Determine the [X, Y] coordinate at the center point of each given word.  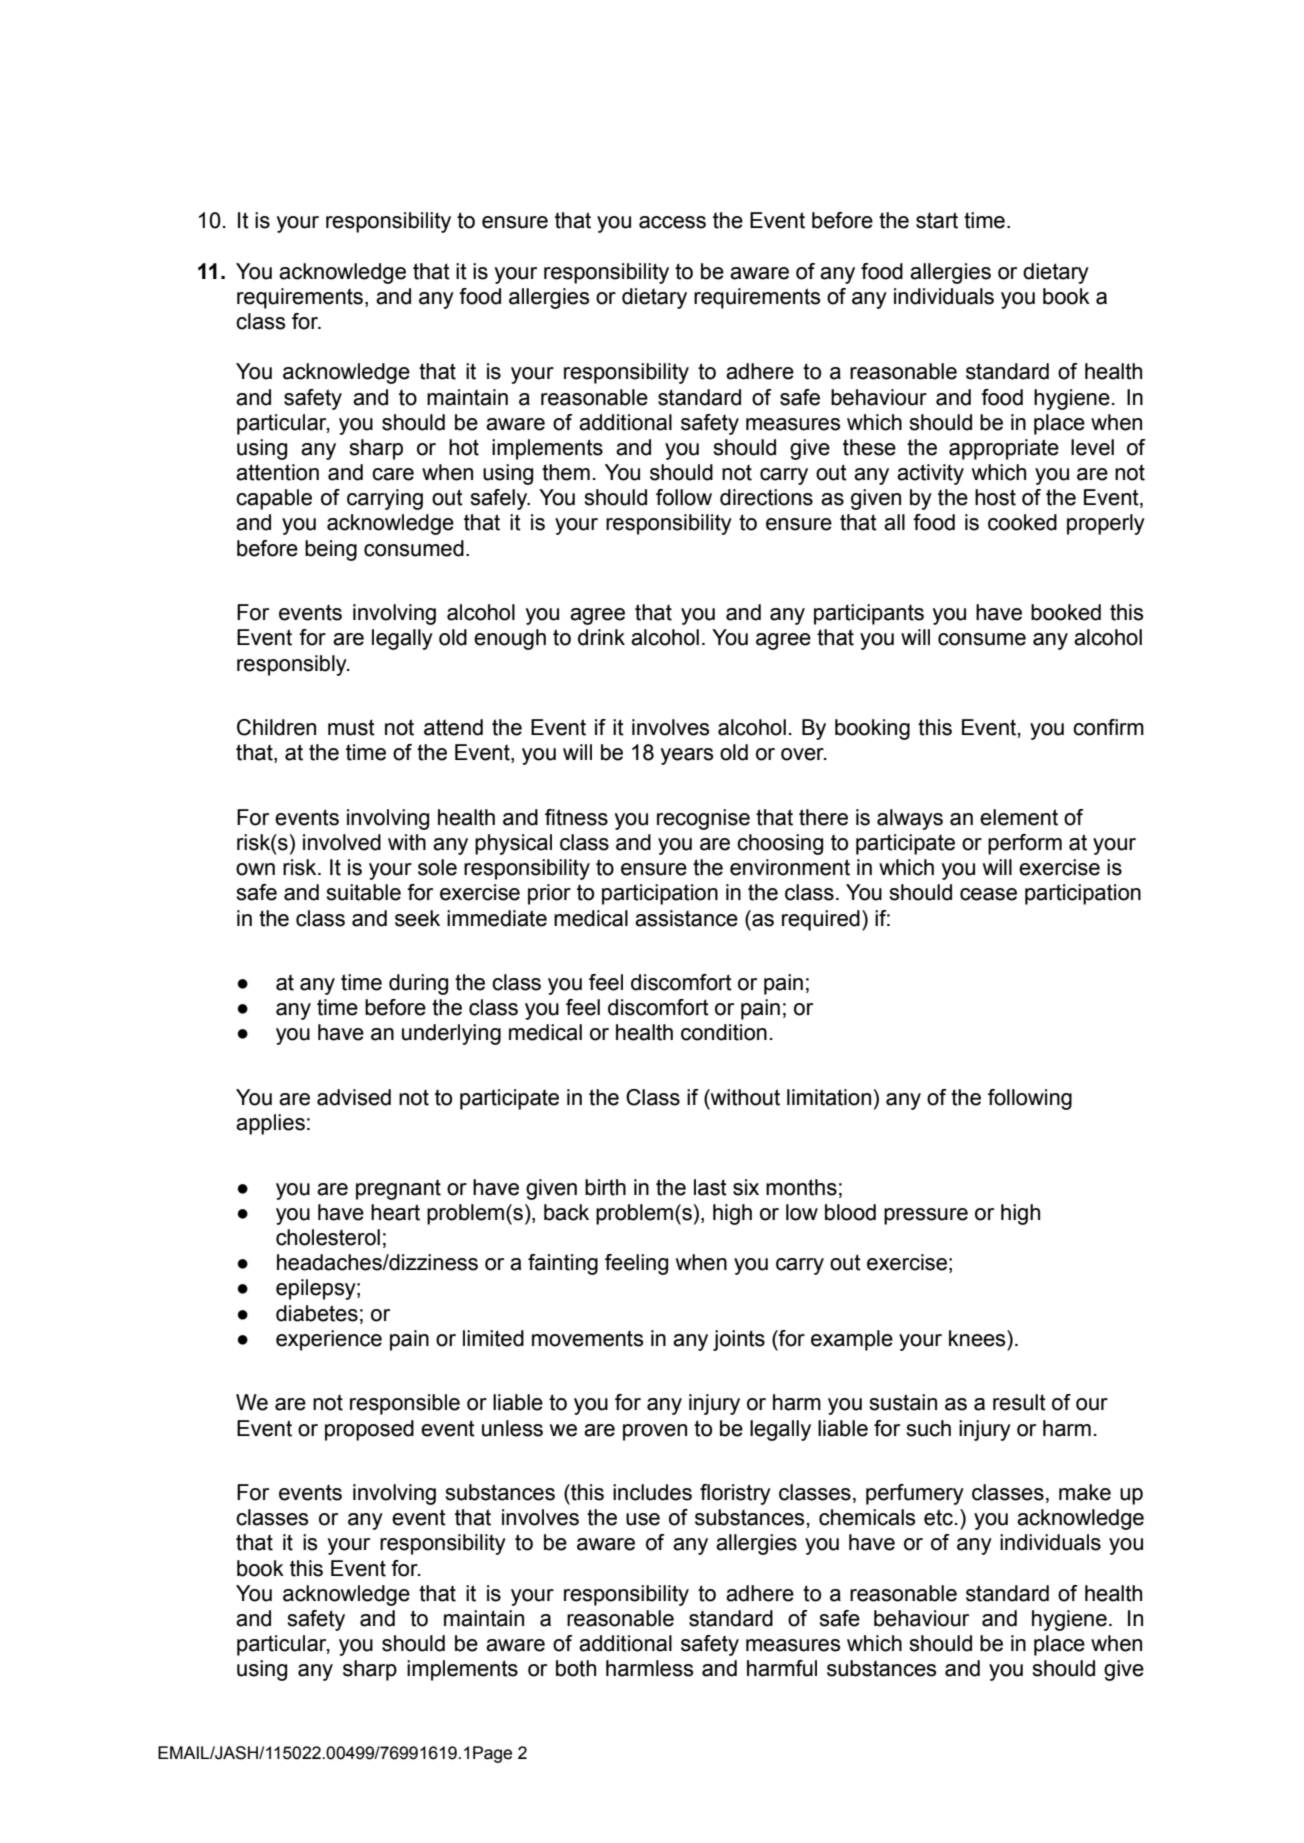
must [351, 727]
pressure [926, 1216]
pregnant [398, 1190]
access [672, 222]
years [687, 756]
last [710, 1187]
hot [464, 447]
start [937, 220]
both [576, 1668]
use [643, 1519]
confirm [1108, 727]
